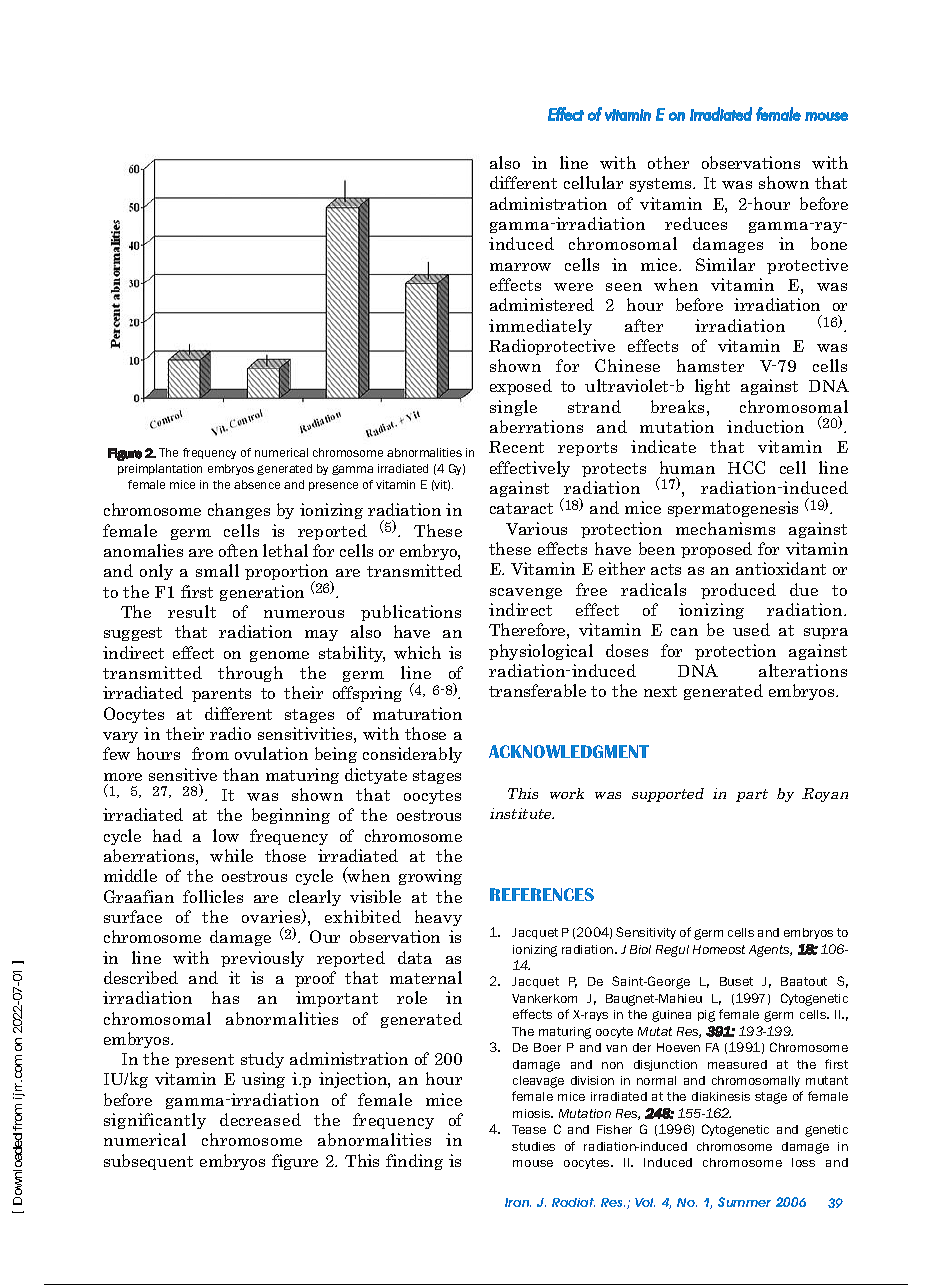 Image resolution: width=952 pixels, height=1285 pixels. Describe the element at coordinates (537, 690) in the screenshot. I see `transferable` at that location.
